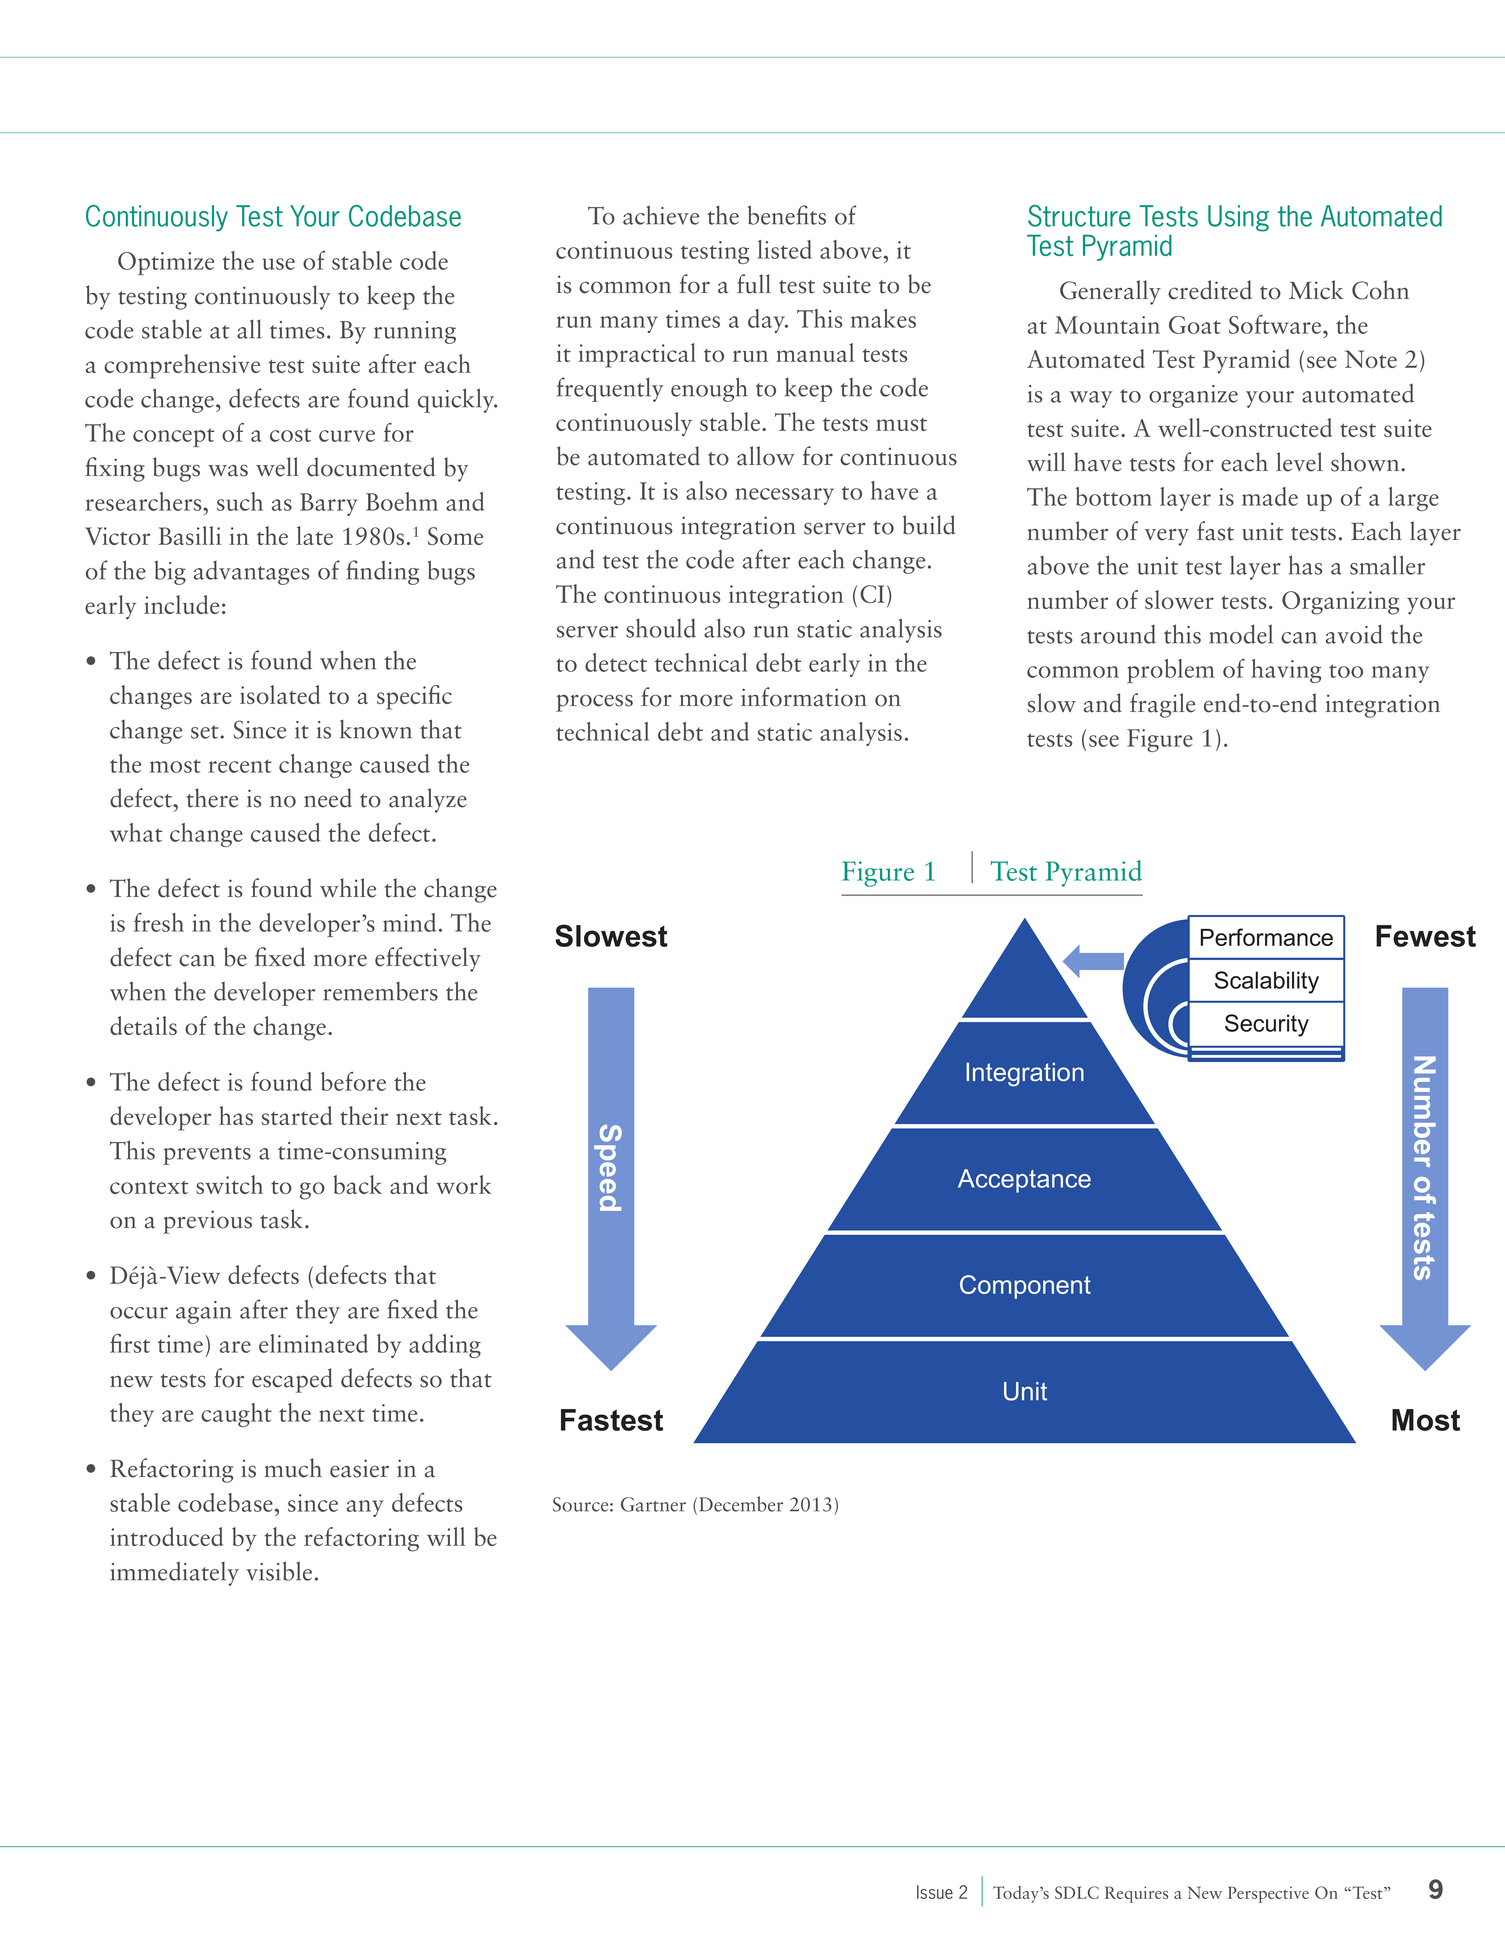 The width and height of the document is (1505, 1947). I want to click on Perspective, so click(1268, 1894).
